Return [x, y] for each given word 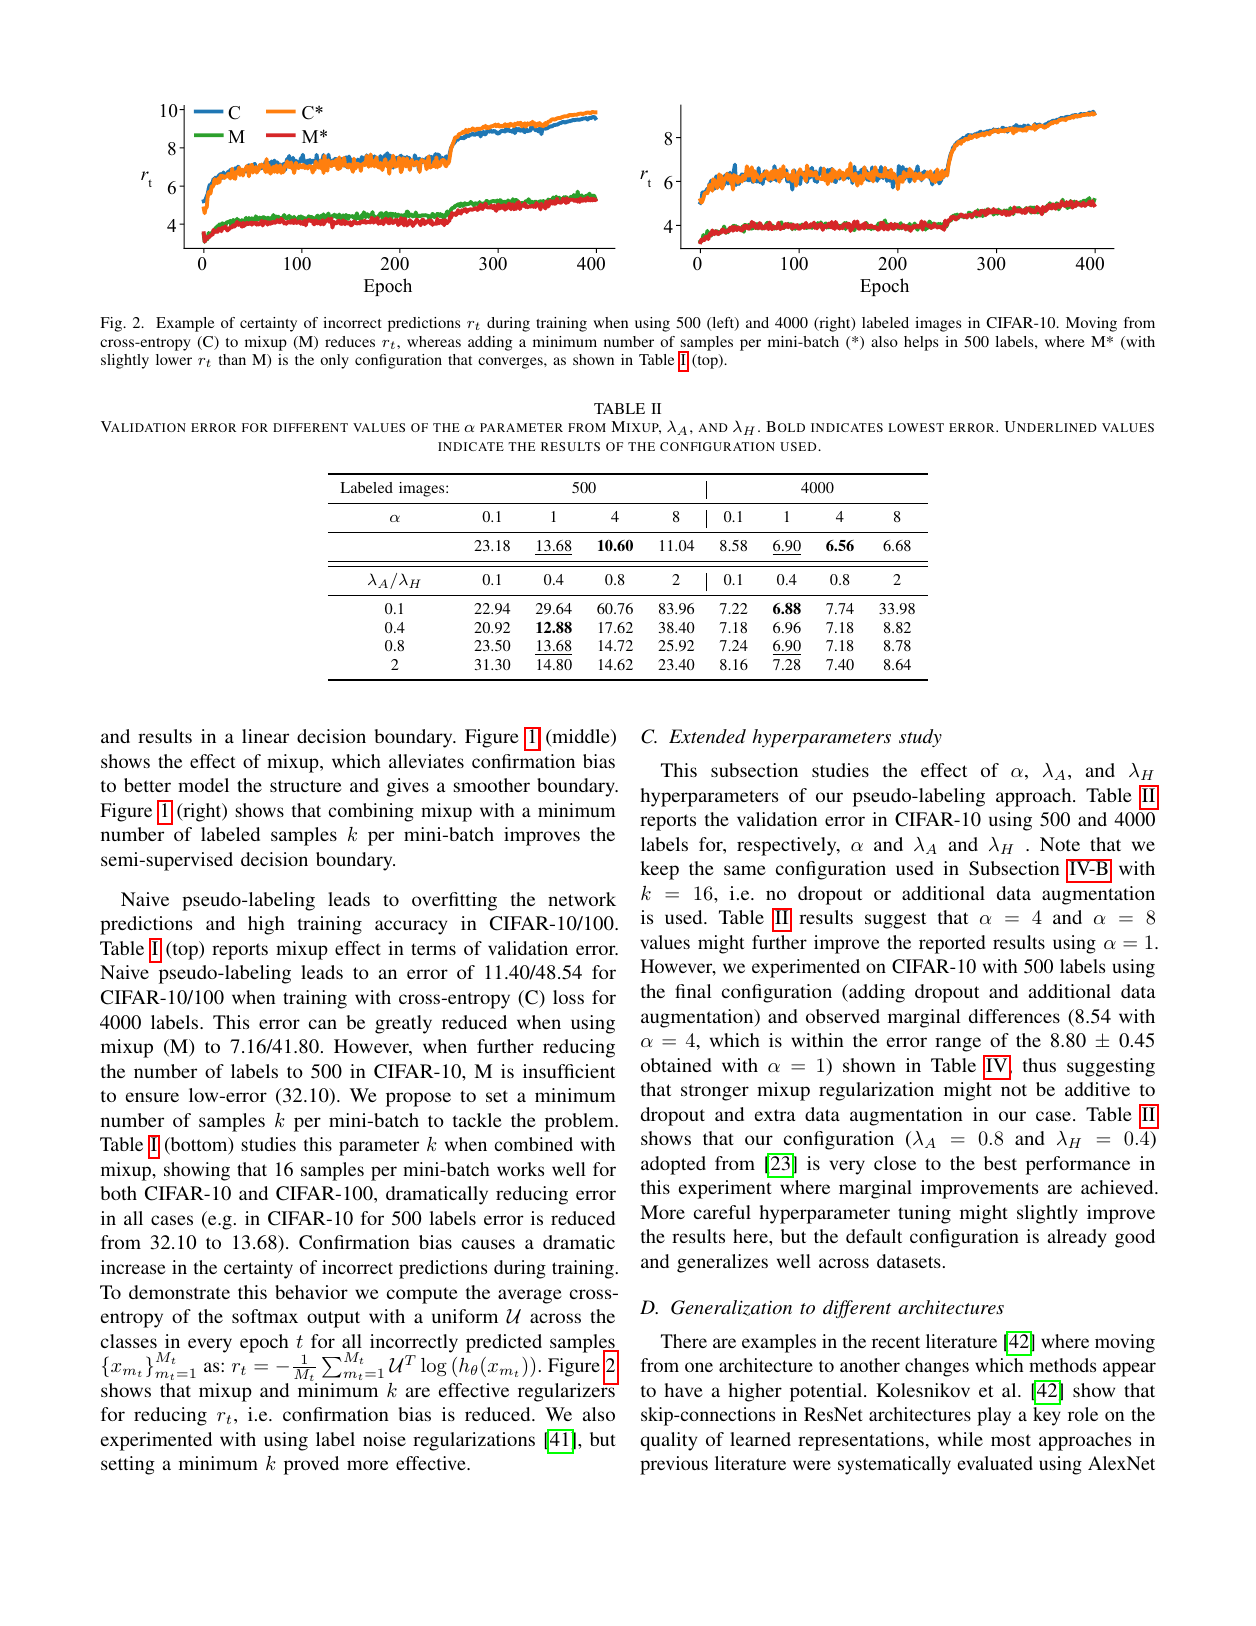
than [232, 359]
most [1011, 1440]
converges [511, 363]
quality [668, 1441]
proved [311, 1465]
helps [921, 343]
